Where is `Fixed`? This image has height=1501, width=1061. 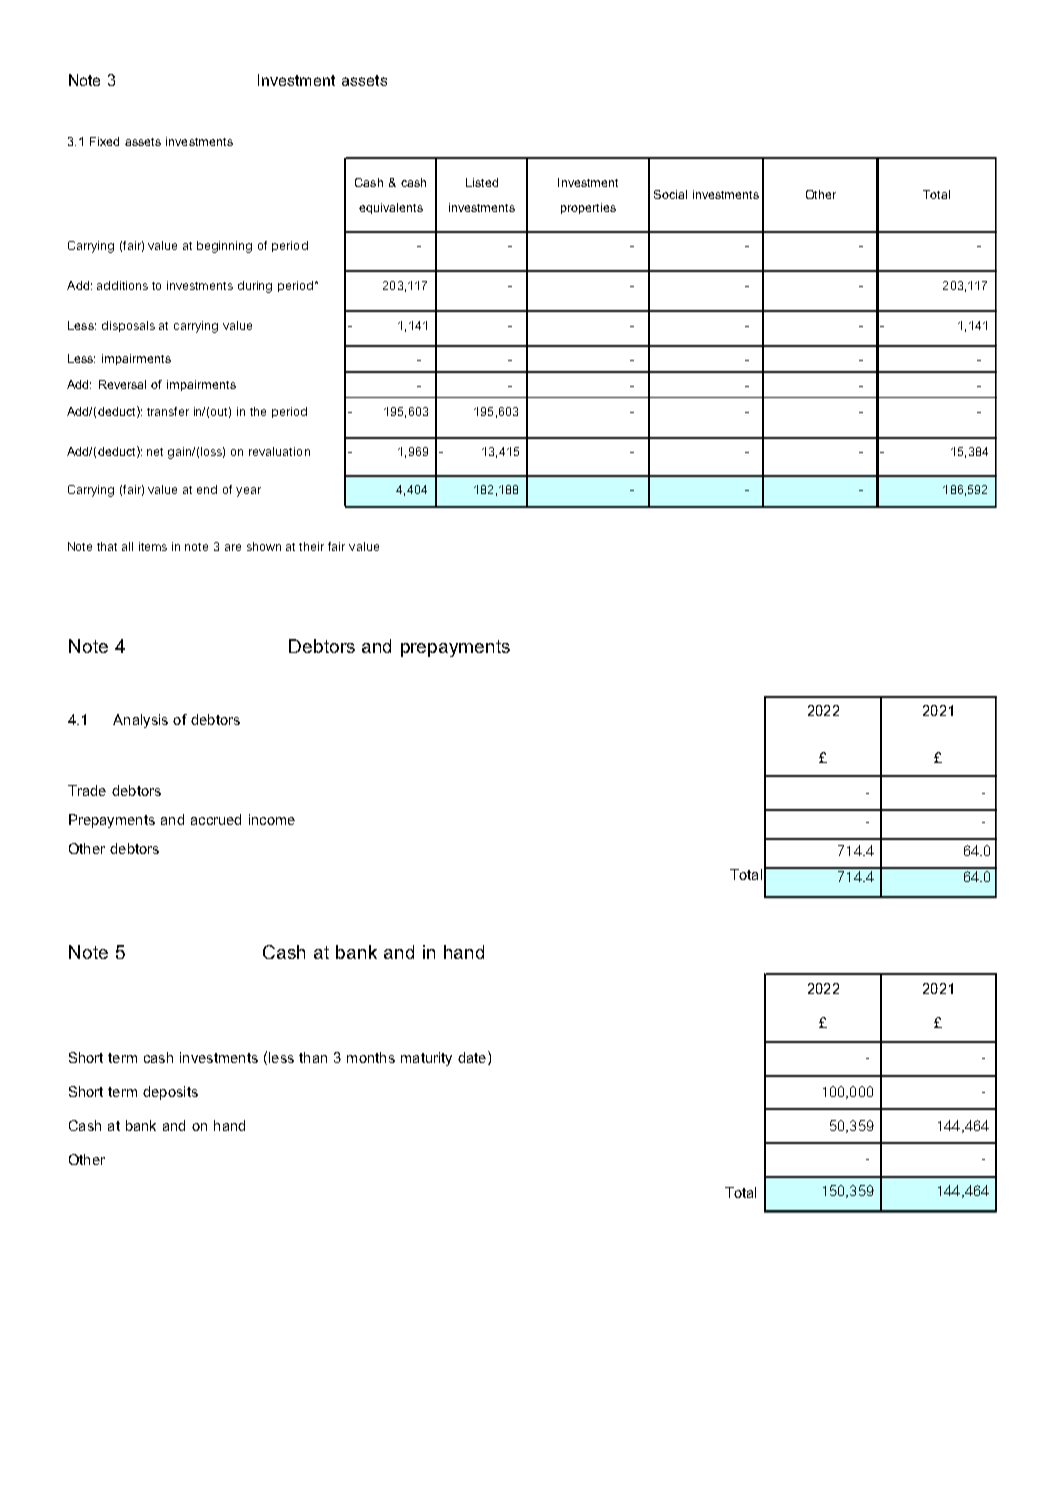 Fixed is located at coordinates (104, 141).
